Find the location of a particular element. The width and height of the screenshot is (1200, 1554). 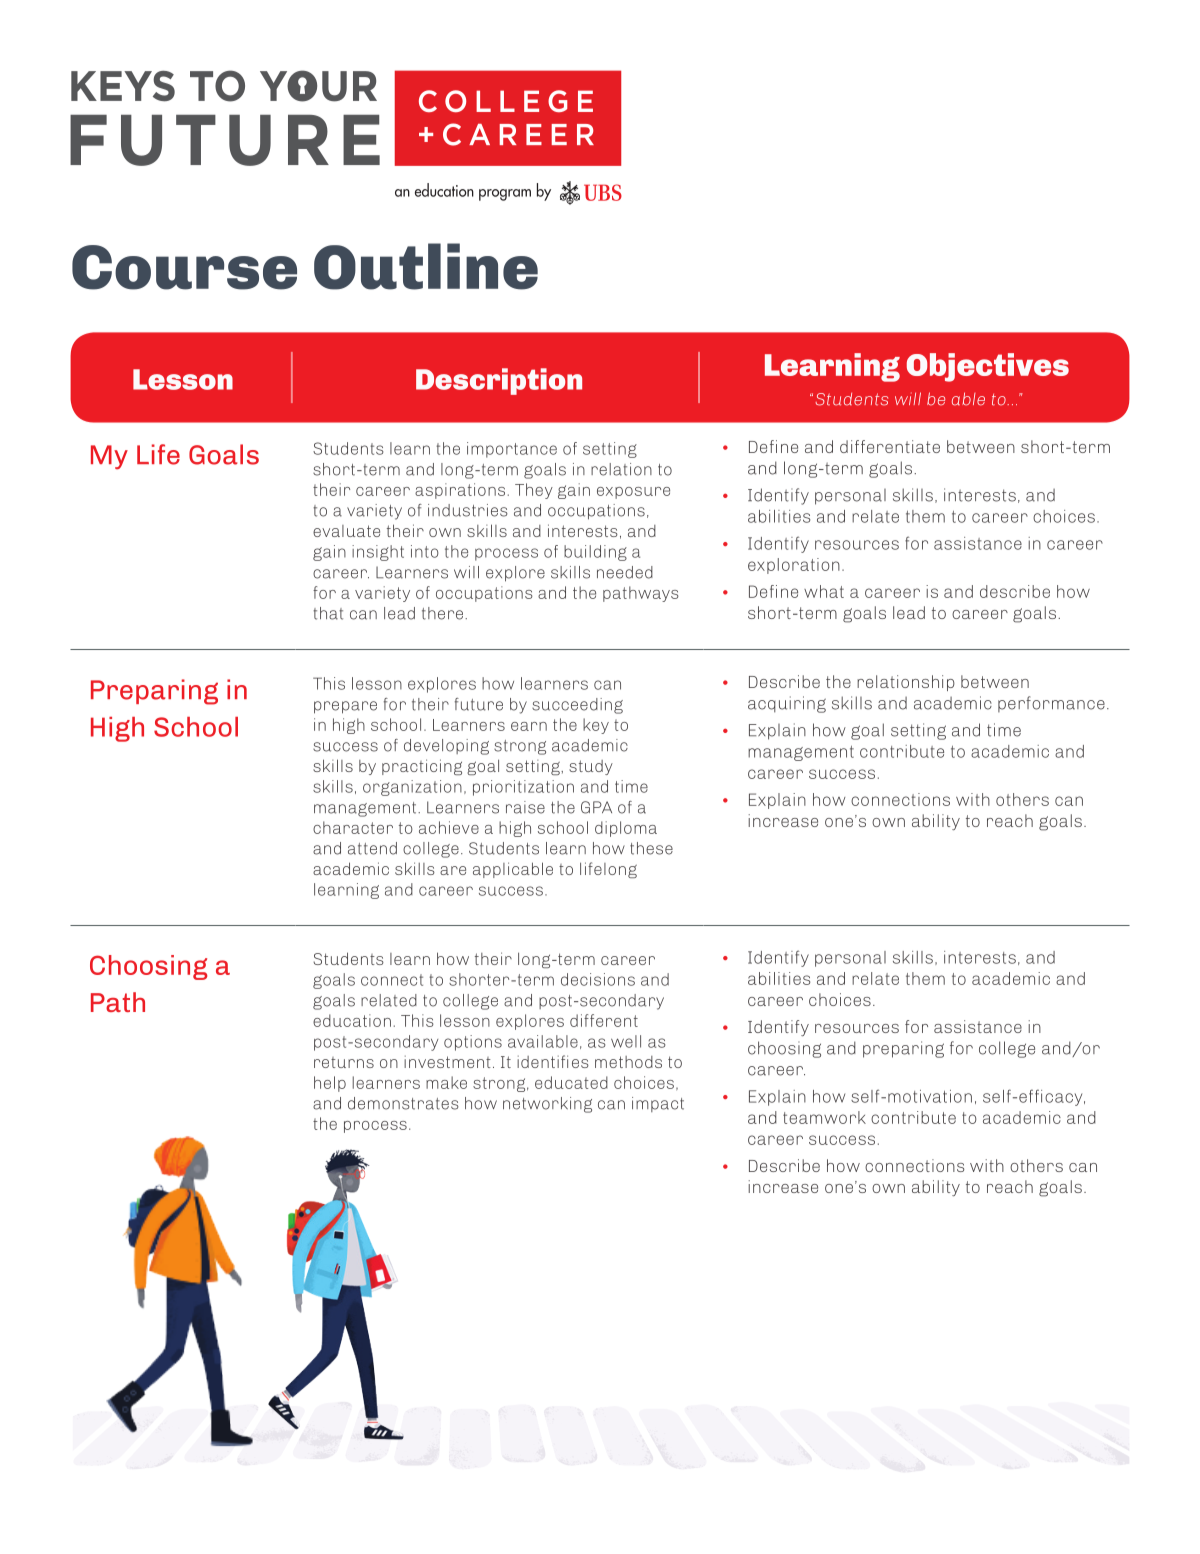

performance is located at coordinates (1051, 704).
